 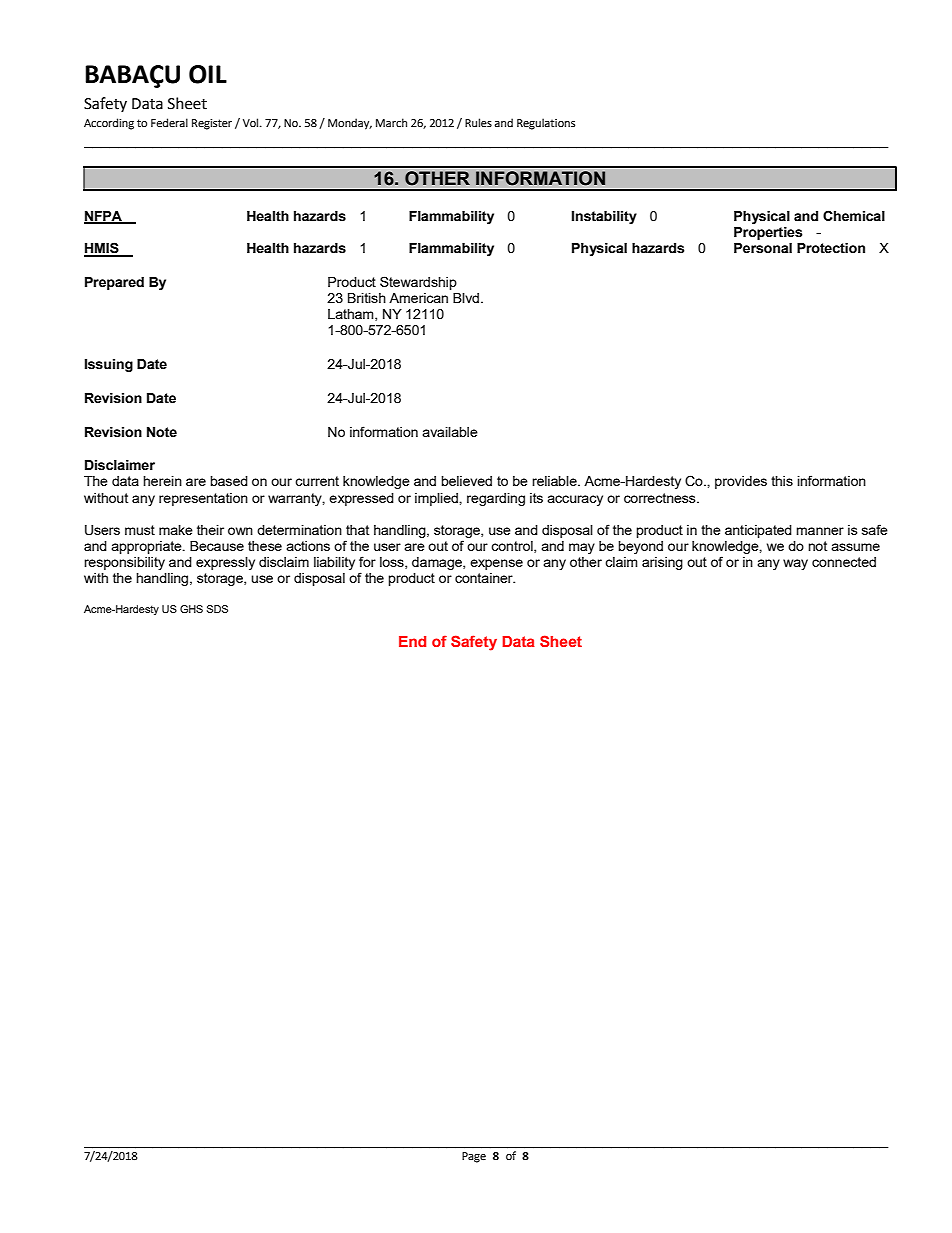 I want to click on way, so click(x=795, y=564).
